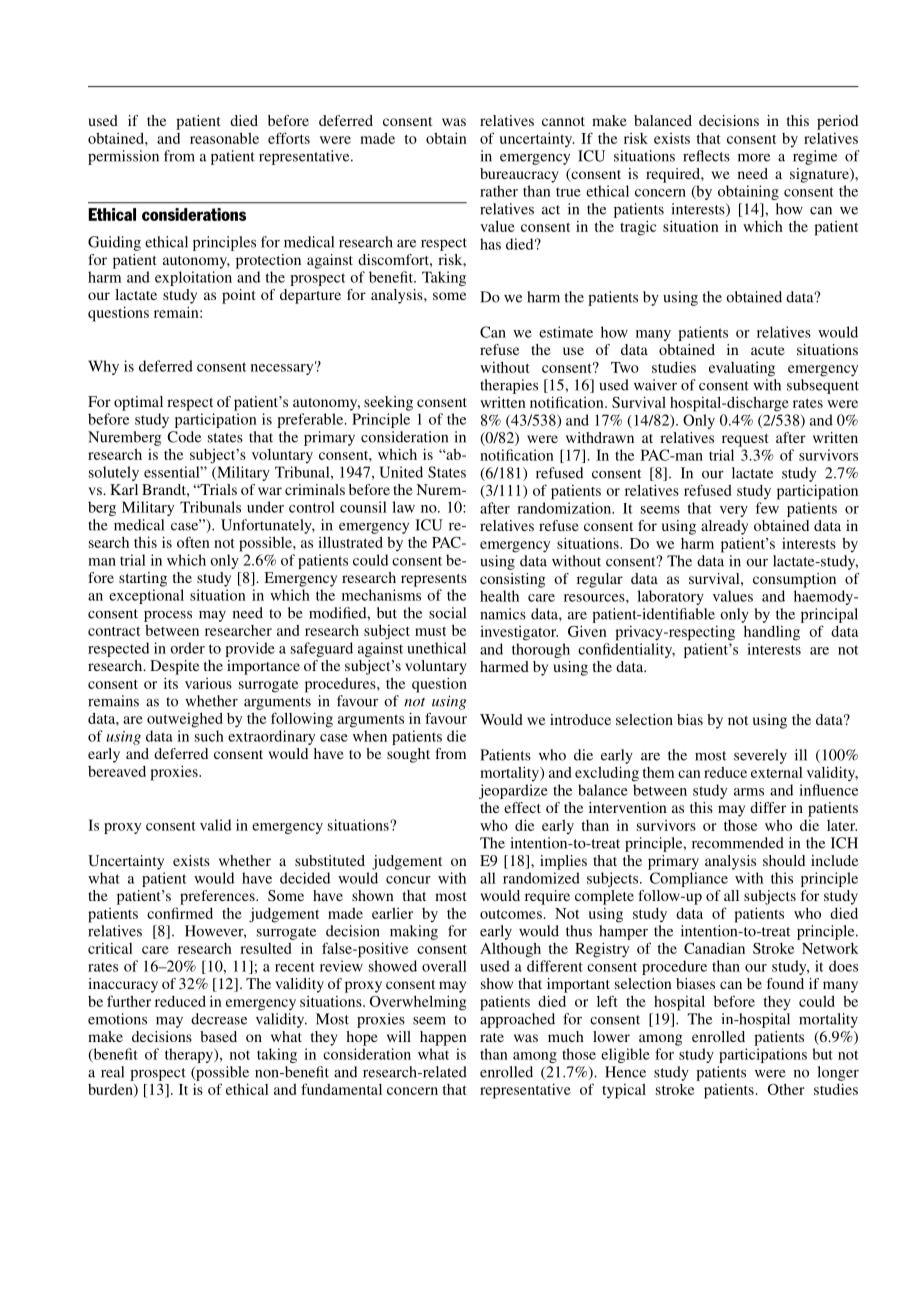  What do you see at coordinates (745, 440) in the screenshot?
I see `request` at bounding box center [745, 440].
